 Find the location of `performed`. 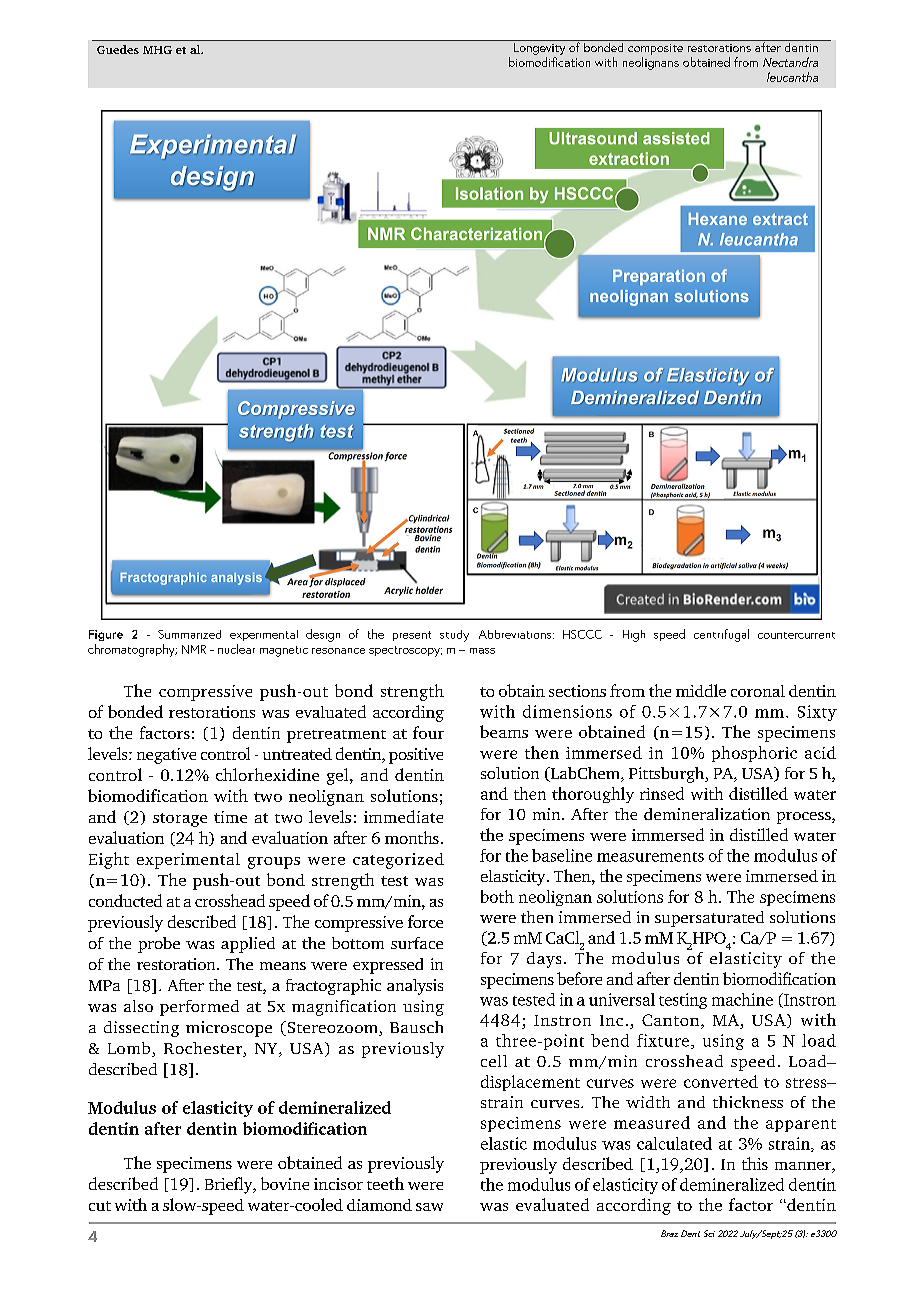

performed is located at coordinates (199, 1008).
